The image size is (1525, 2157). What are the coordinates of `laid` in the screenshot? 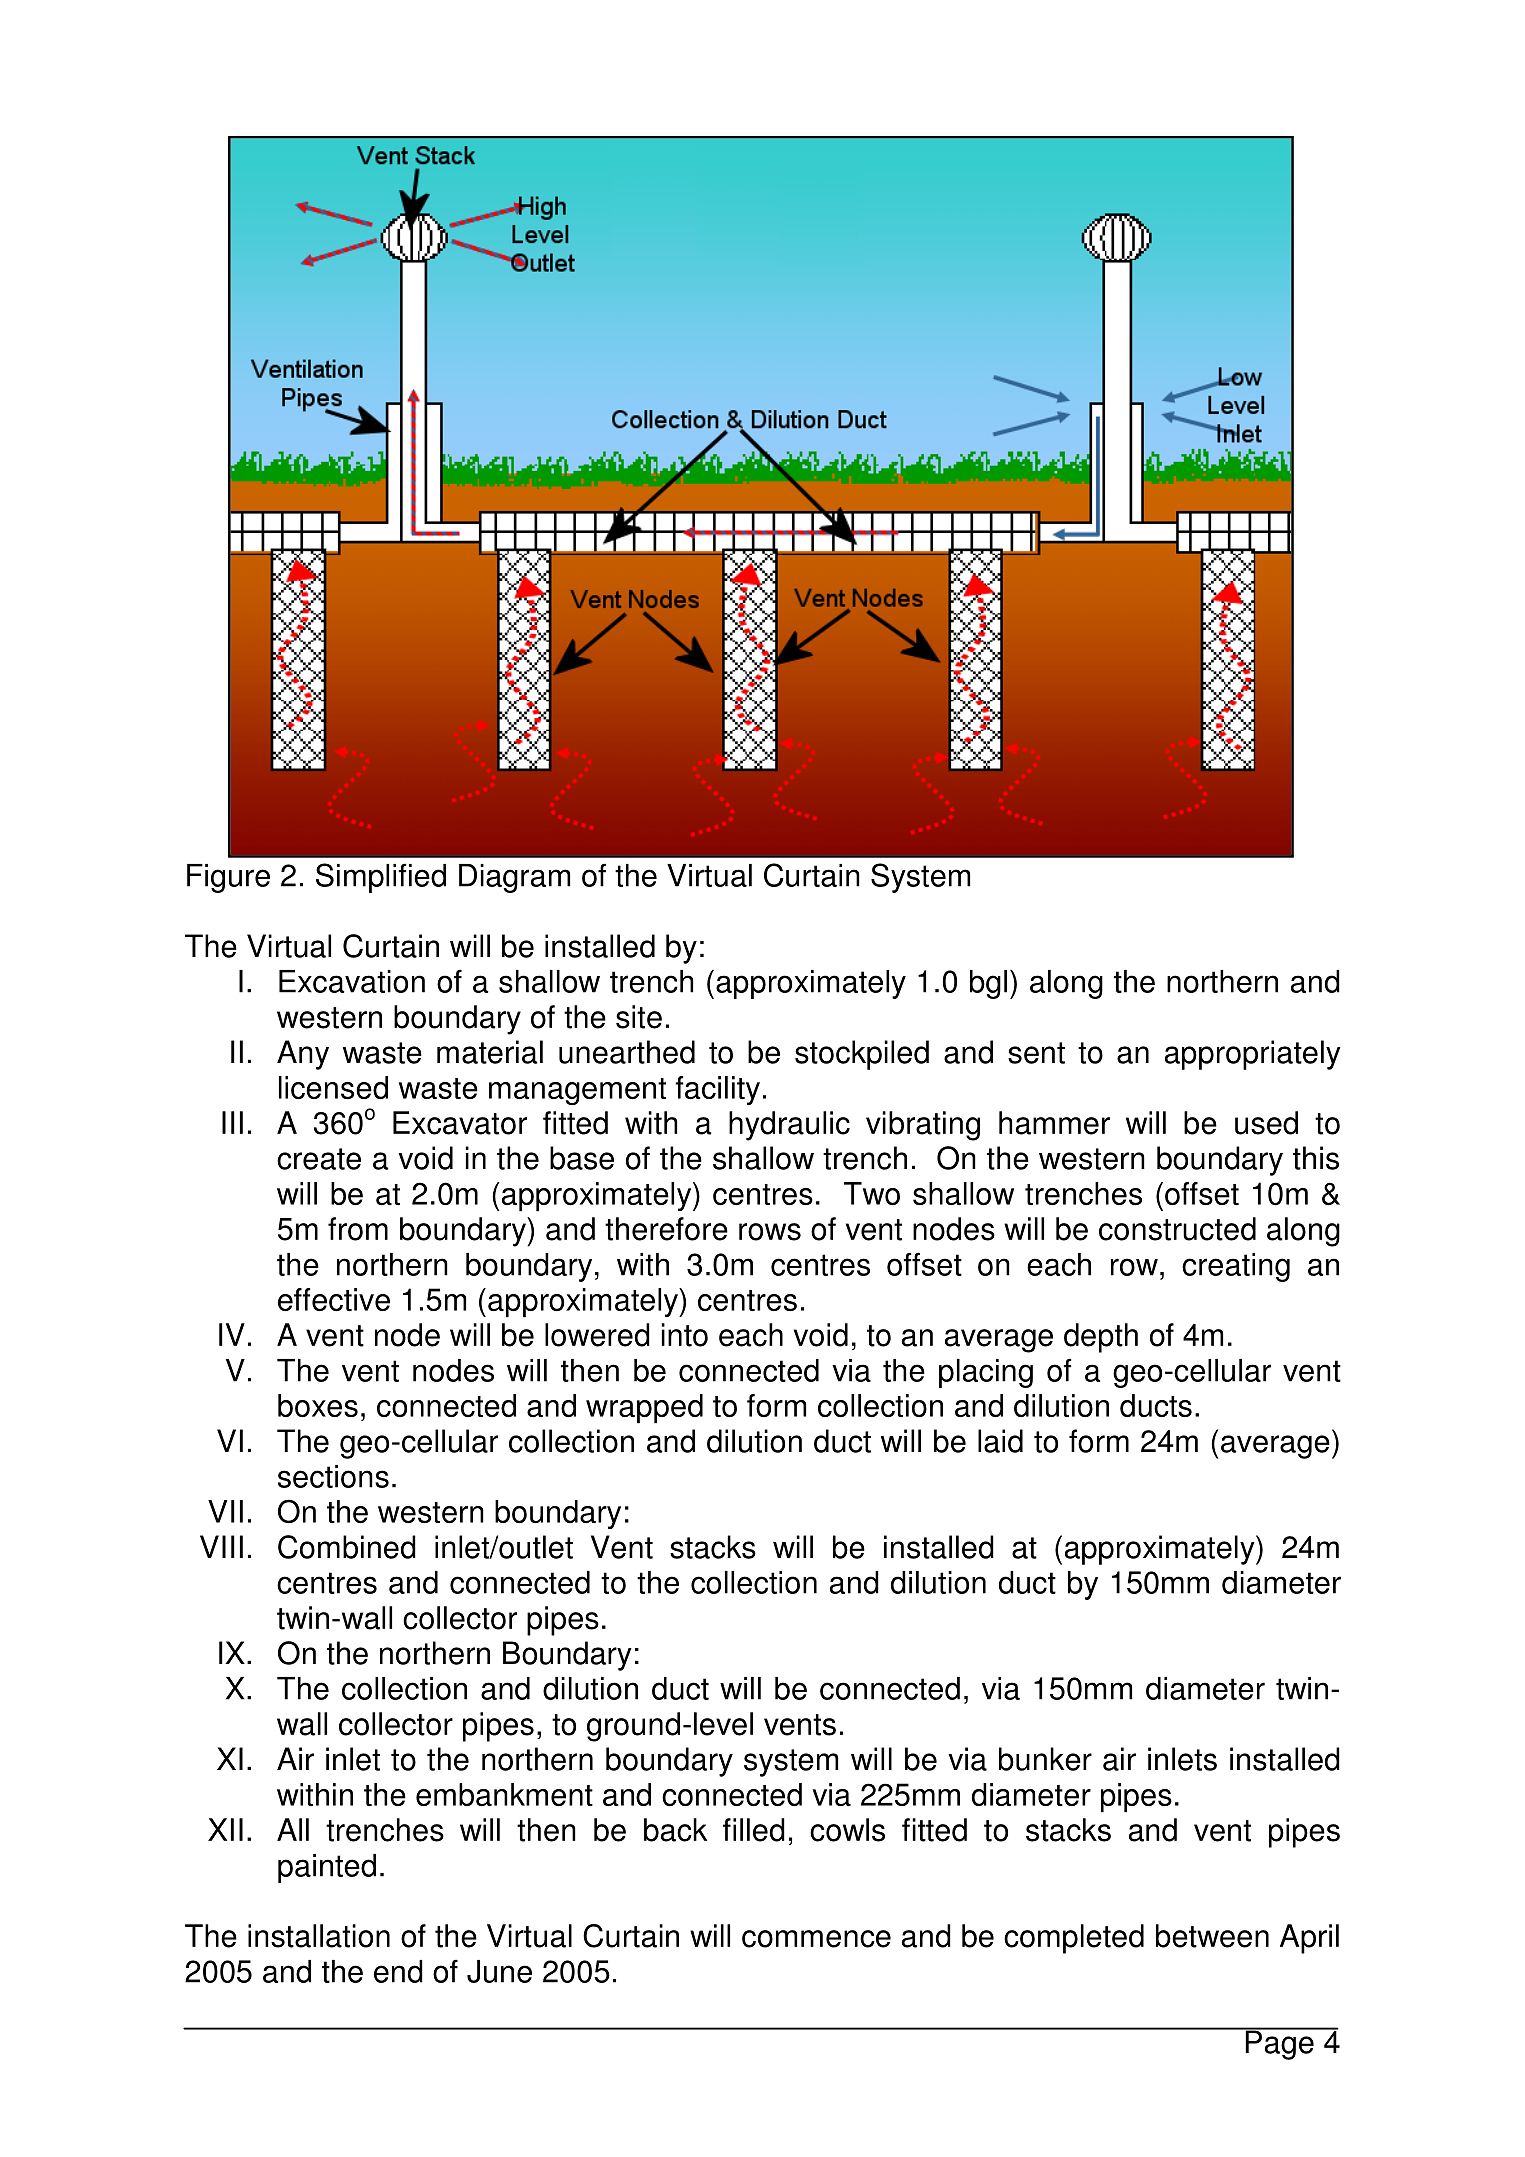 It's located at (1000, 1441).
